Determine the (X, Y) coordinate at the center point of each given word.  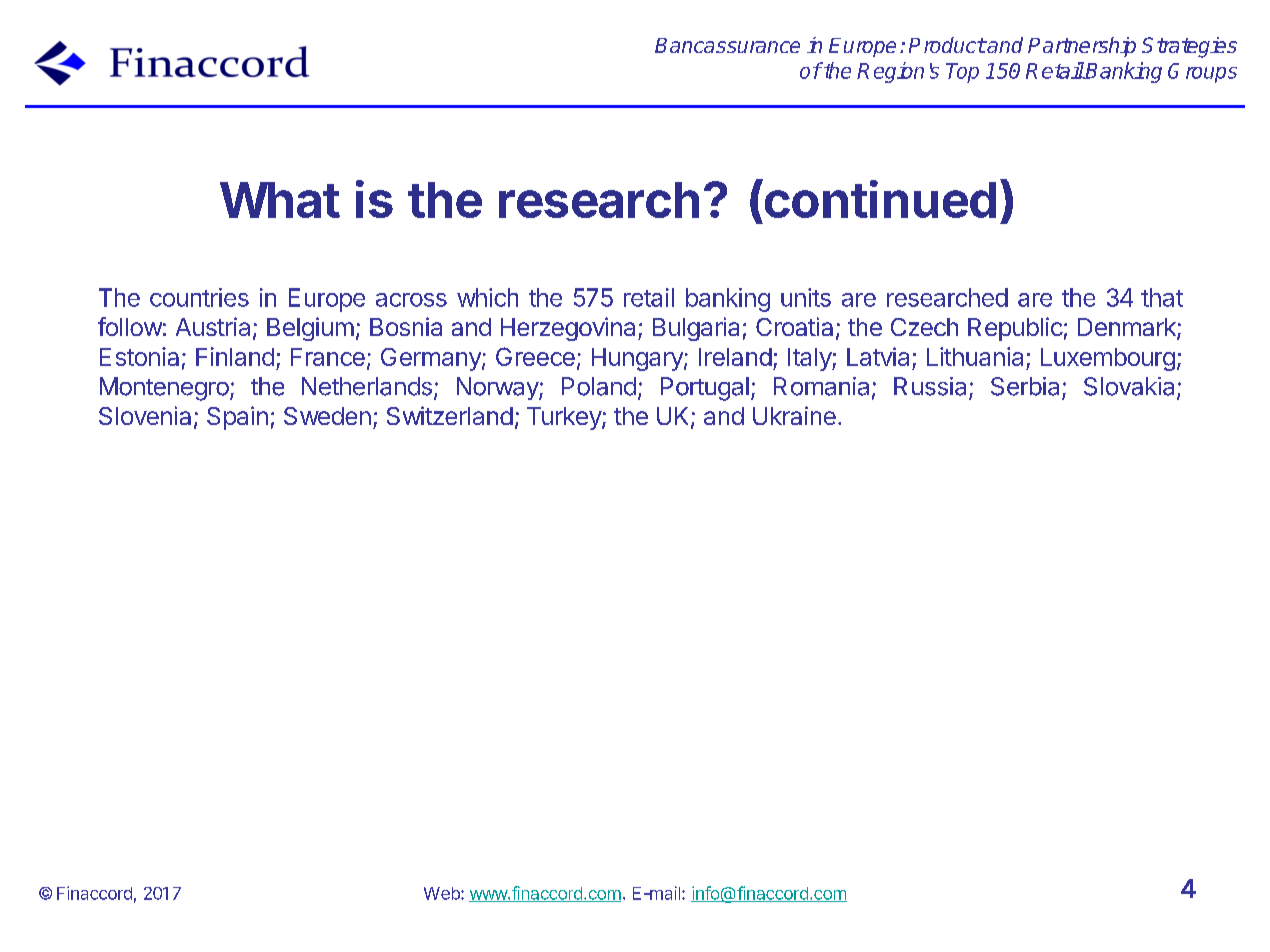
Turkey (565, 418)
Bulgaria (696, 329)
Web (443, 893)
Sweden (327, 416)
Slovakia (1131, 387)
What (280, 200)
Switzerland (450, 415)
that (1162, 297)
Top (962, 73)
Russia (930, 386)
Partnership (1082, 47)
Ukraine (794, 415)
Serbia (1025, 386)
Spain (237, 418)
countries (199, 297)
